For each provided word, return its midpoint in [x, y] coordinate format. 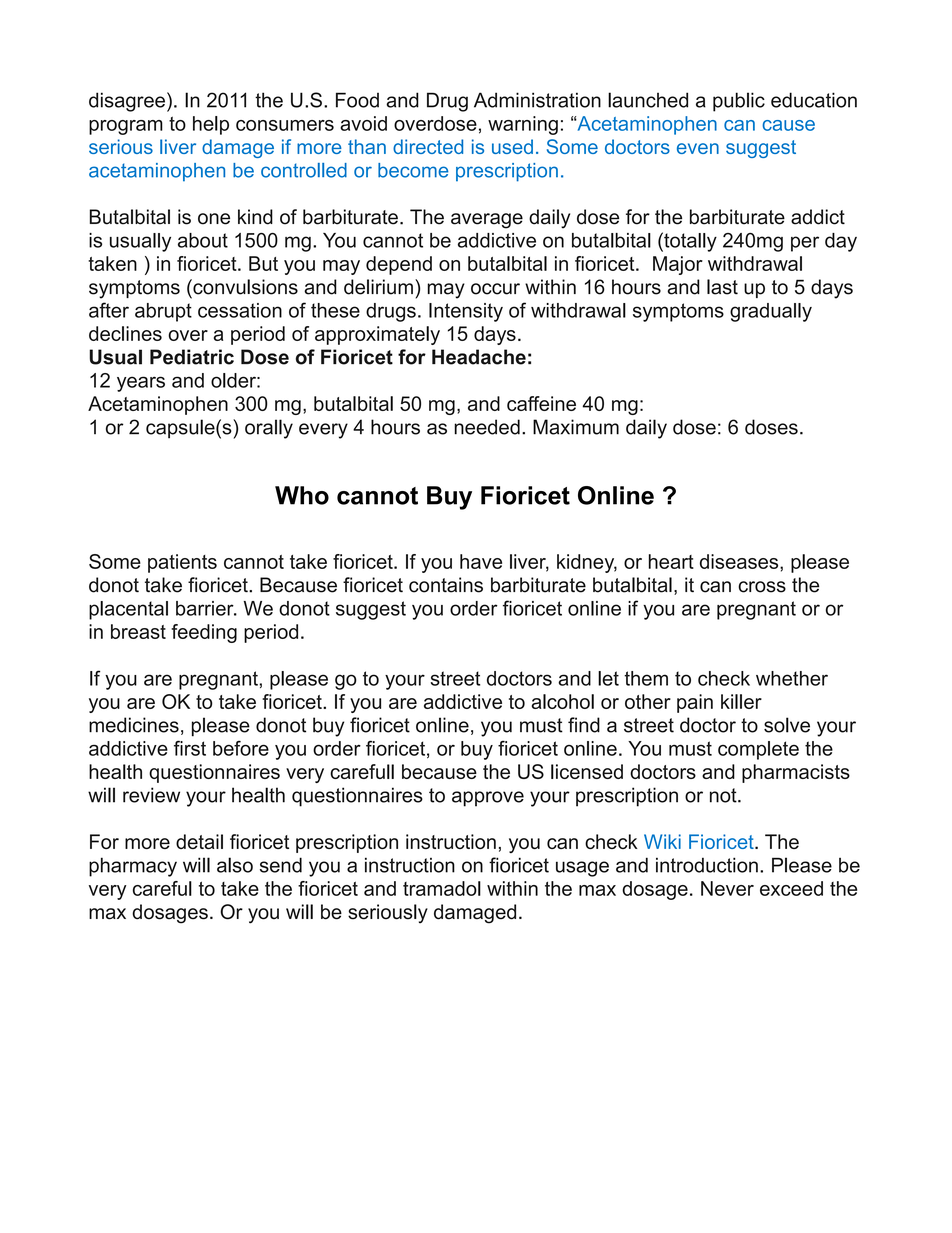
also [235, 865]
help [211, 125]
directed [428, 146]
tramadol [442, 888]
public [739, 102]
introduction [707, 865]
